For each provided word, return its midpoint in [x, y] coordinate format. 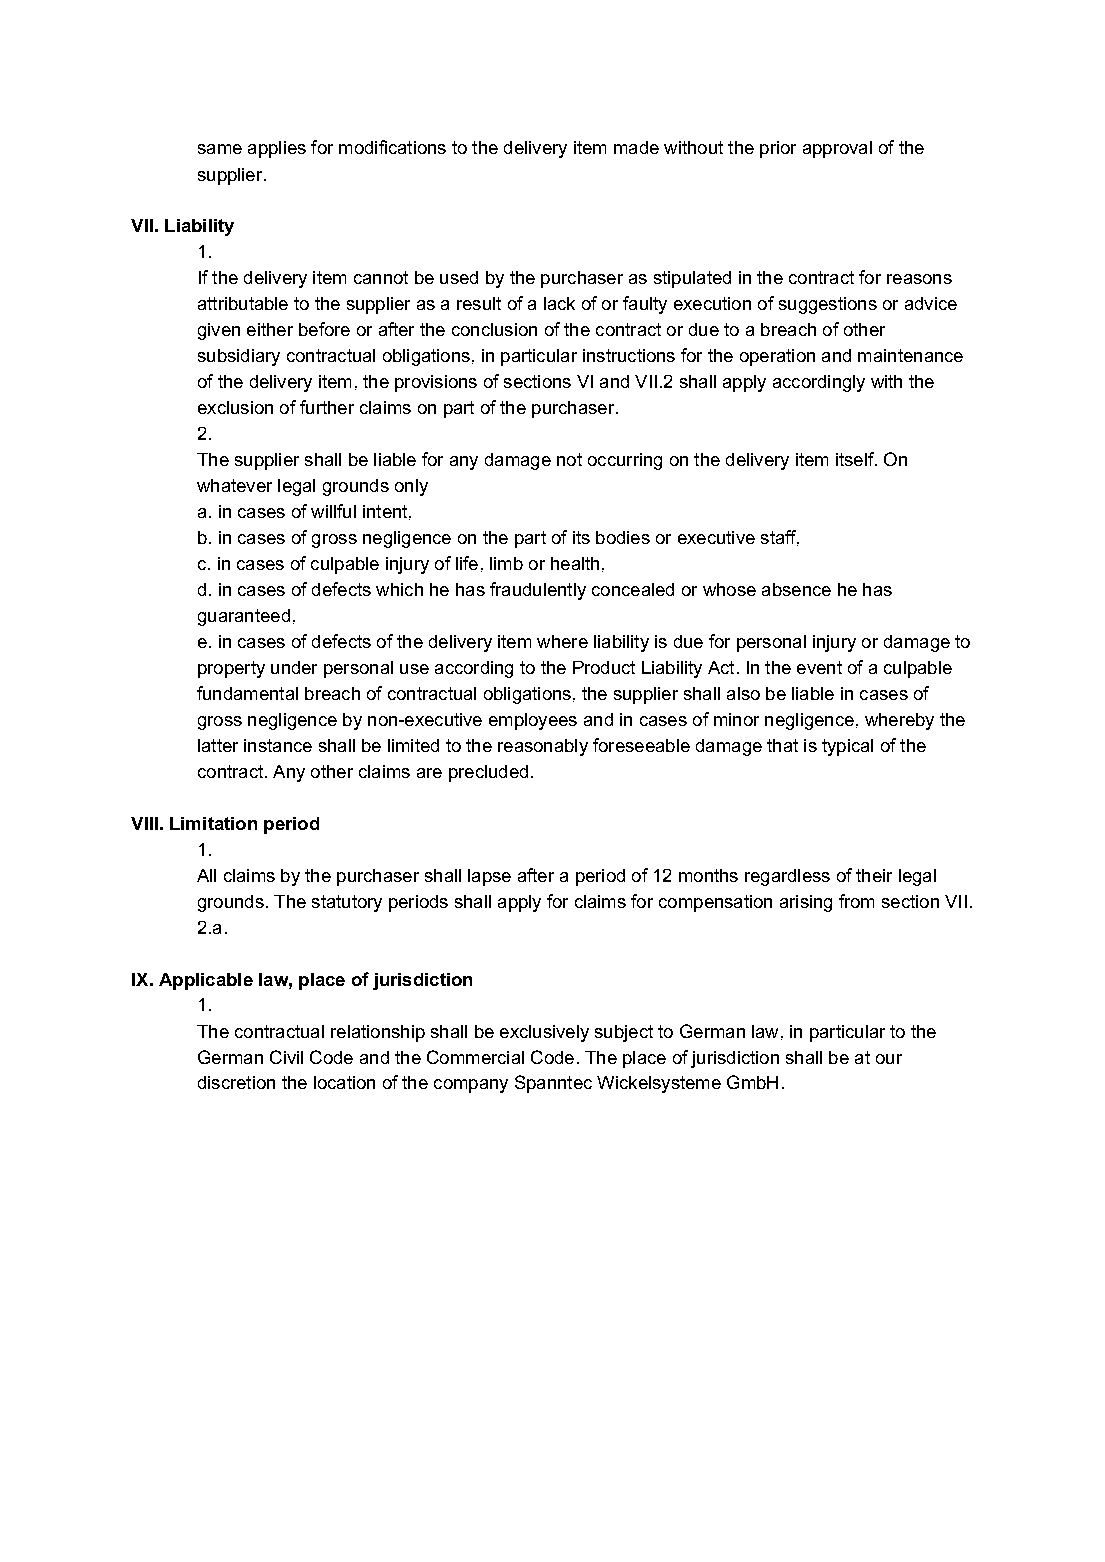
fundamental [247, 693]
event [819, 667]
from [856, 901]
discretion [236, 1082]
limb [506, 563]
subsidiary [239, 357]
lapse [489, 877]
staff [780, 538]
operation [777, 357]
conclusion [494, 329]
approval [837, 149]
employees [533, 721]
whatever [234, 485]
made [636, 147]
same [220, 149]
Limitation [213, 823]
